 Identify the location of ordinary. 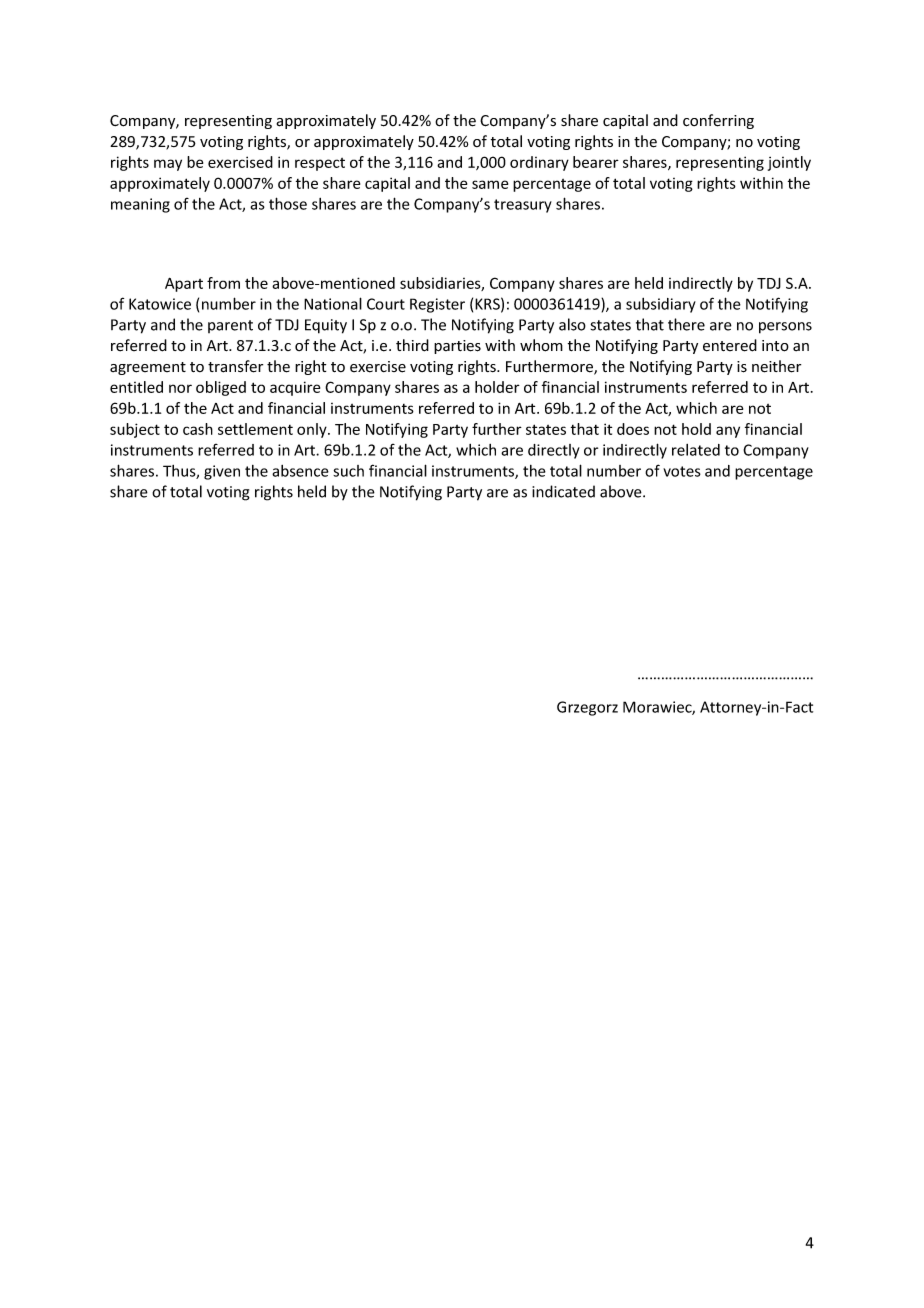
(539, 163).
